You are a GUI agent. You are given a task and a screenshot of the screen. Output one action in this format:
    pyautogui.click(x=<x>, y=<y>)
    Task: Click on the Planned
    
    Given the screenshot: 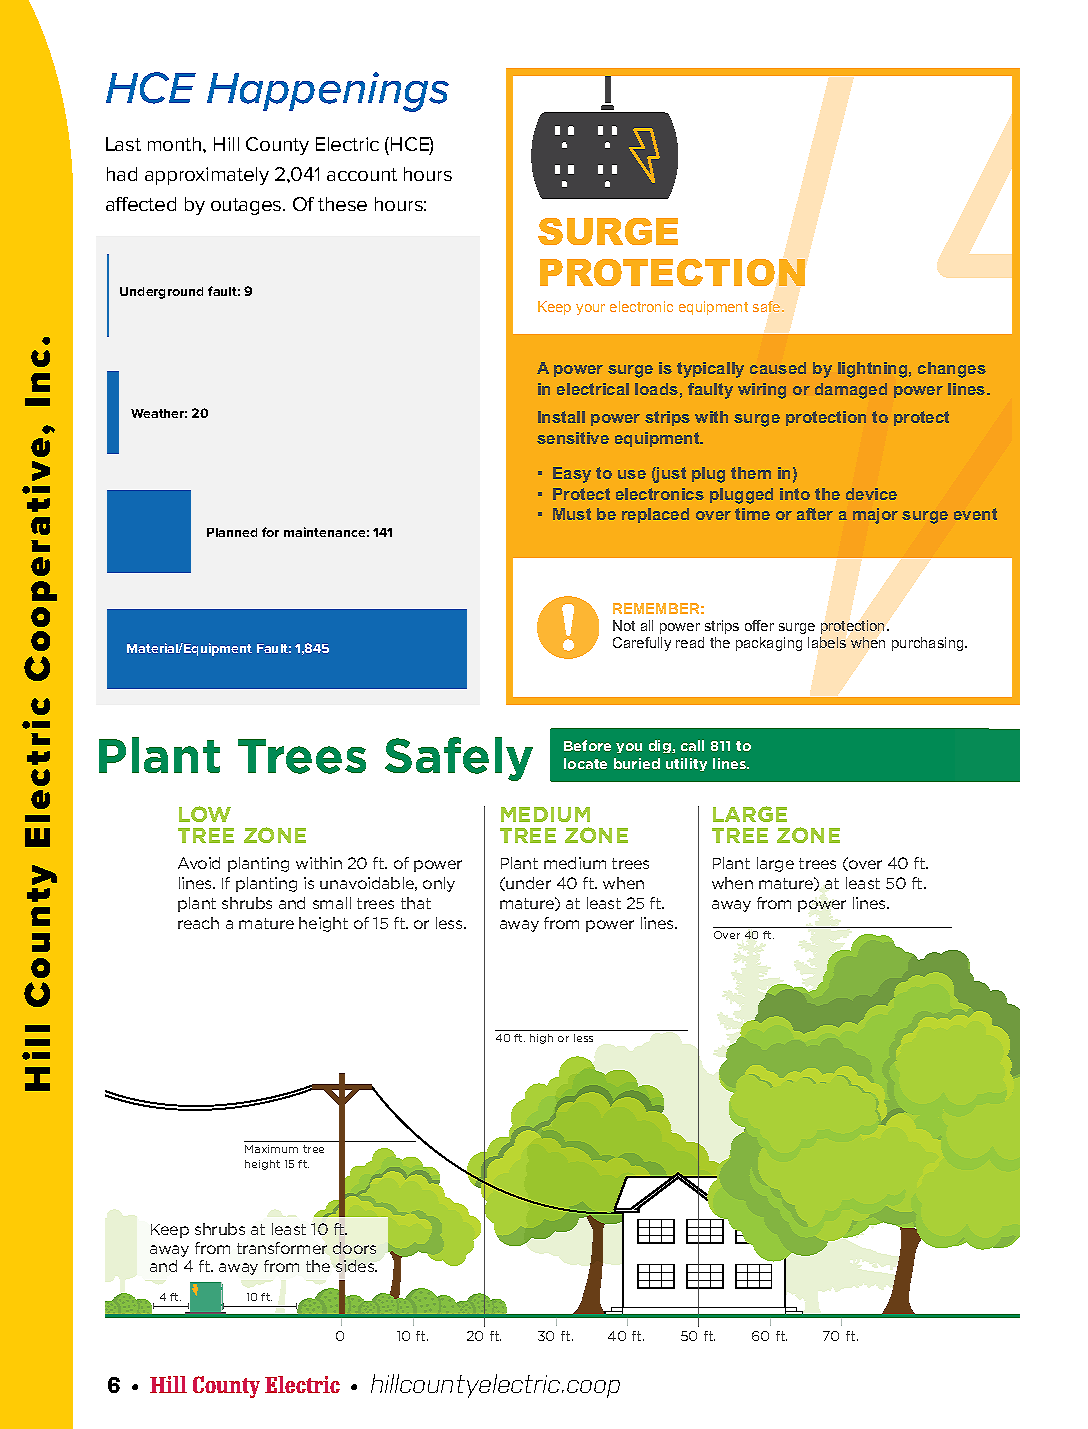 What is the action you would take?
    pyautogui.click(x=232, y=532)
